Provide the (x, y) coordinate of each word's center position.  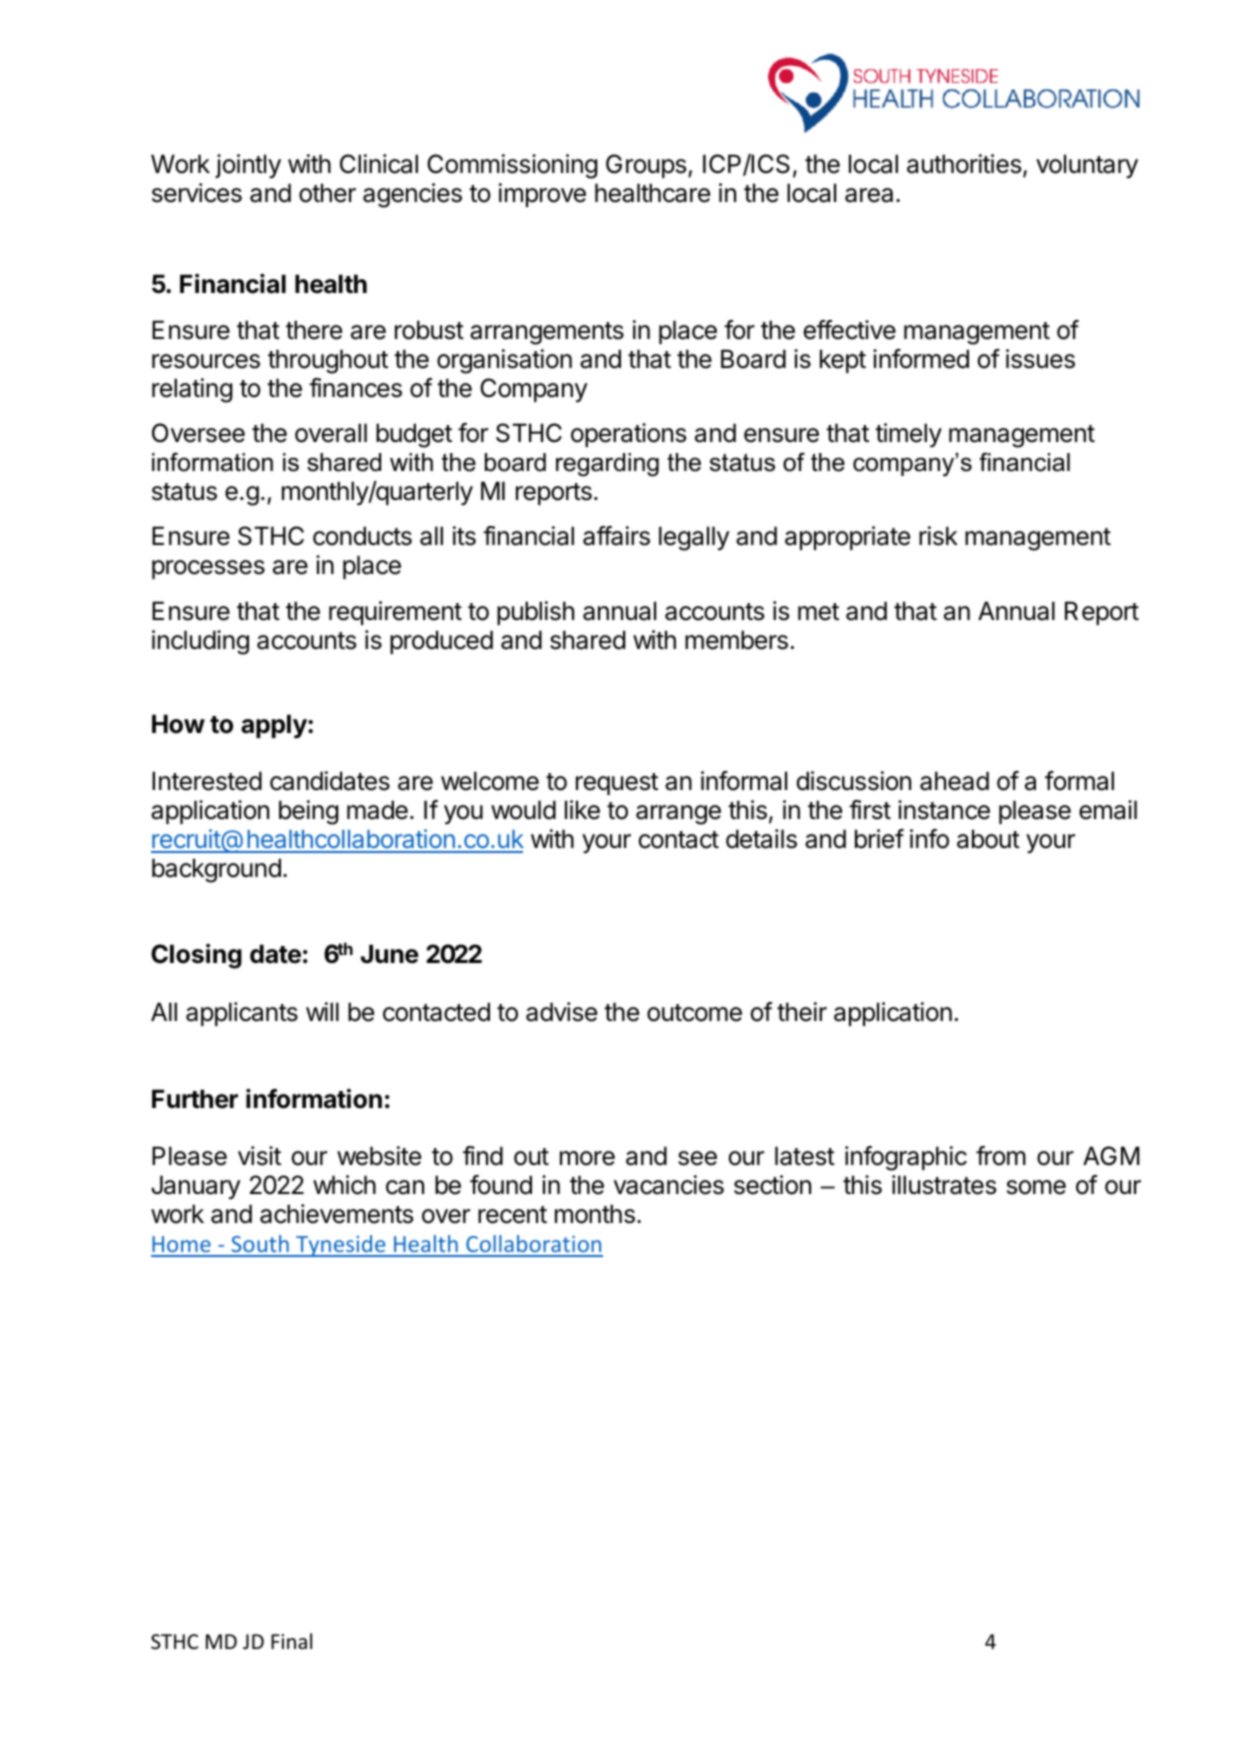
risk (938, 536)
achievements (336, 1214)
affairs (616, 536)
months (595, 1214)
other (327, 193)
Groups (647, 166)
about (988, 839)
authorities (964, 164)
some (1036, 1187)
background (216, 870)
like (582, 810)
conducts (362, 536)
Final (291, 1641)
